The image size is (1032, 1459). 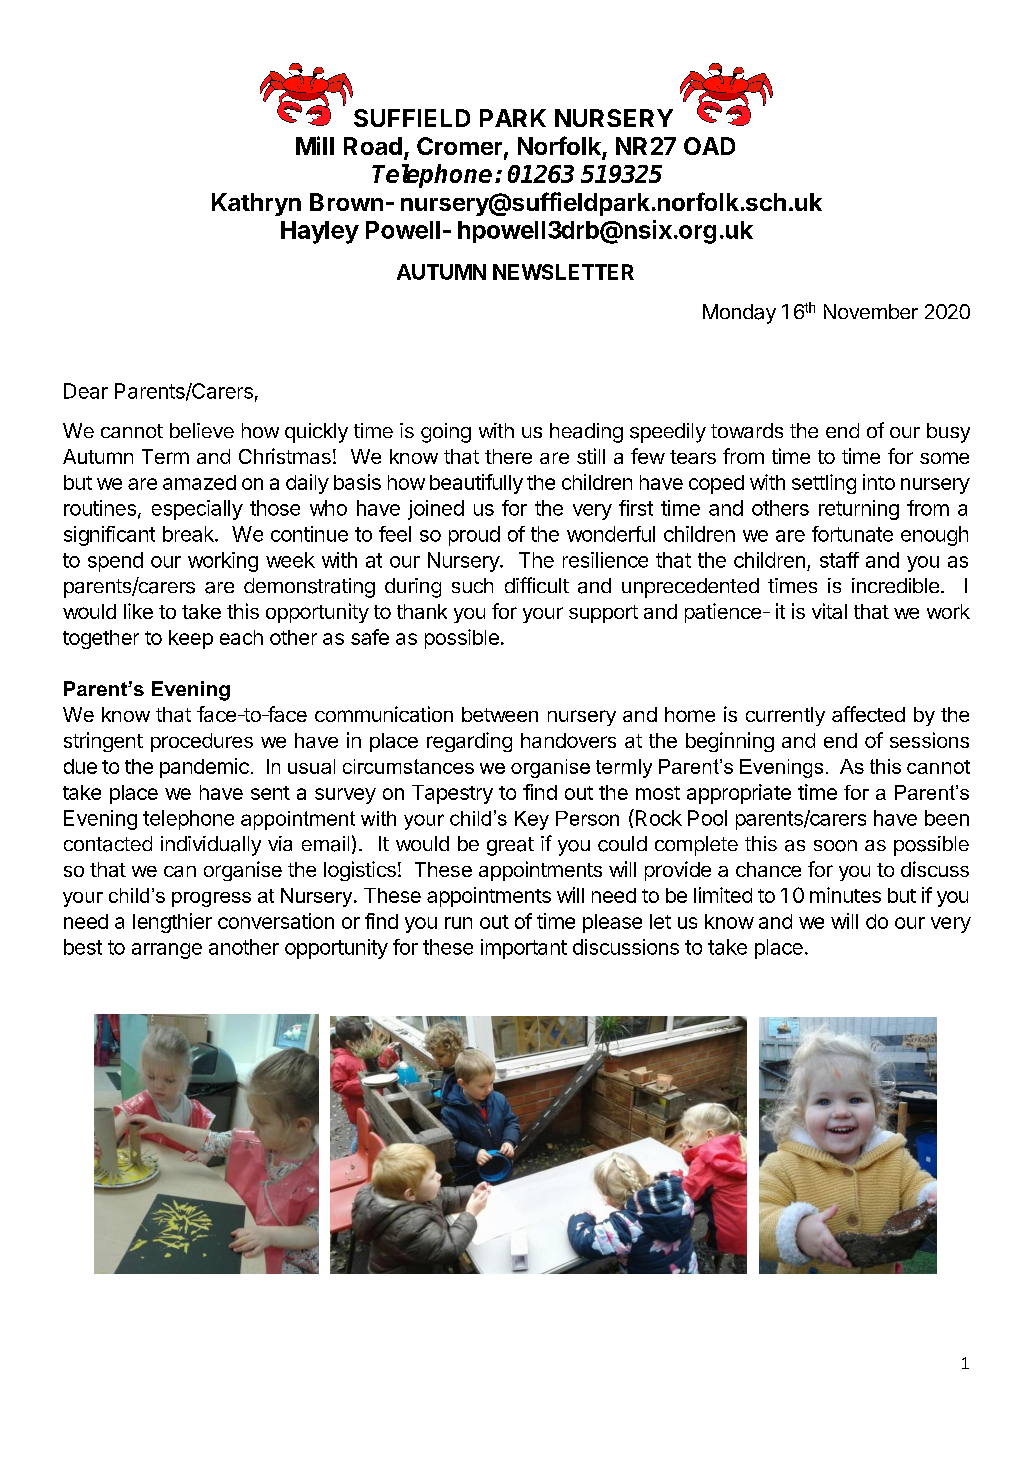 What do you see at coordinates (500, 714) in the page?
I see `between` at bounding box center [500, 714].
